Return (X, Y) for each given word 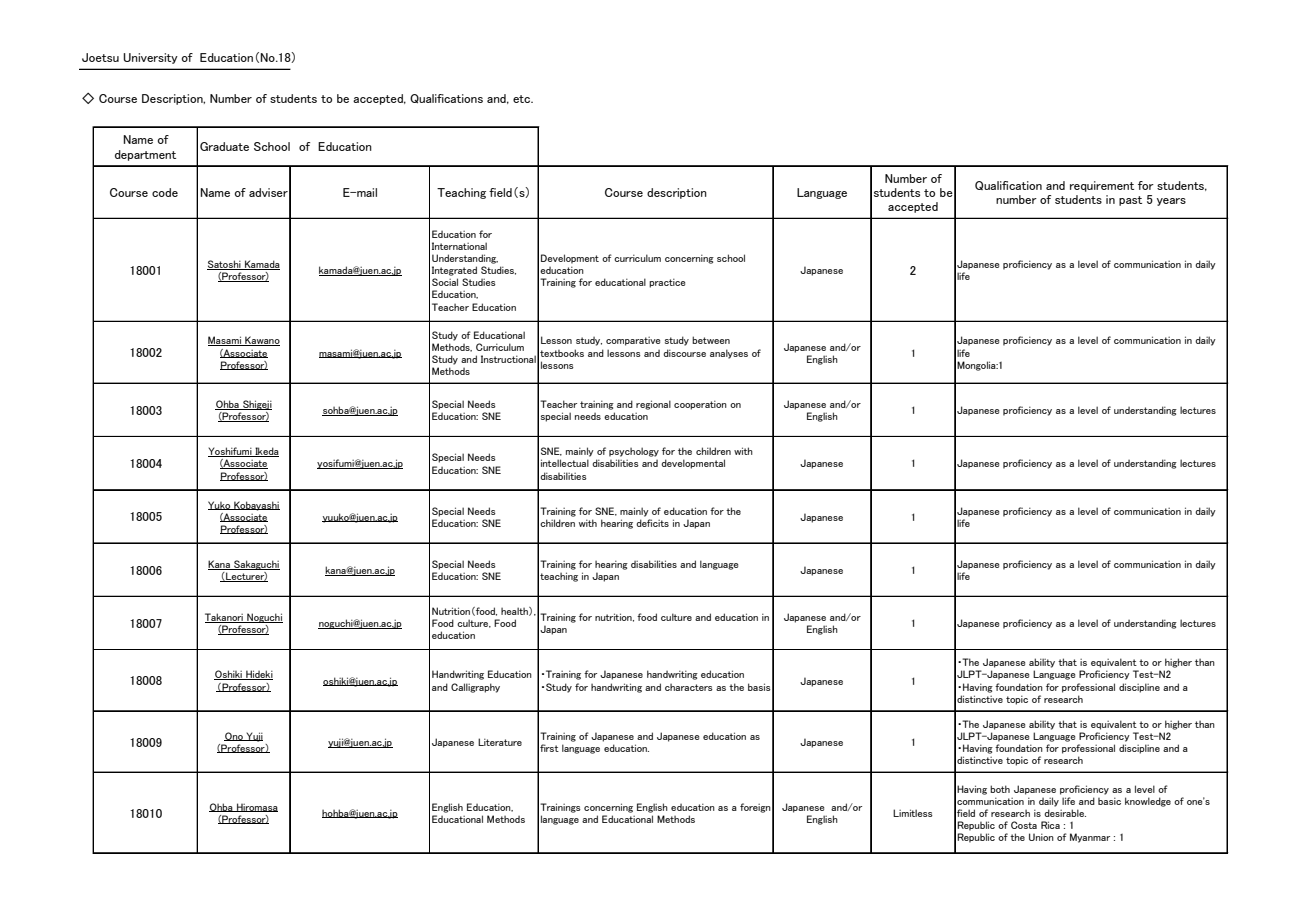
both (1000, 789)
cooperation (700, 405)
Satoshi (225, 265)
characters (689, 687)
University (150, 58)
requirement (1102, 186)
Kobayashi (256, 506)
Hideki (258, 675)
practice (667, 283)
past (1130, 201)
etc (523, 99)
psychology (634, 452)
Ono (234, 736)
